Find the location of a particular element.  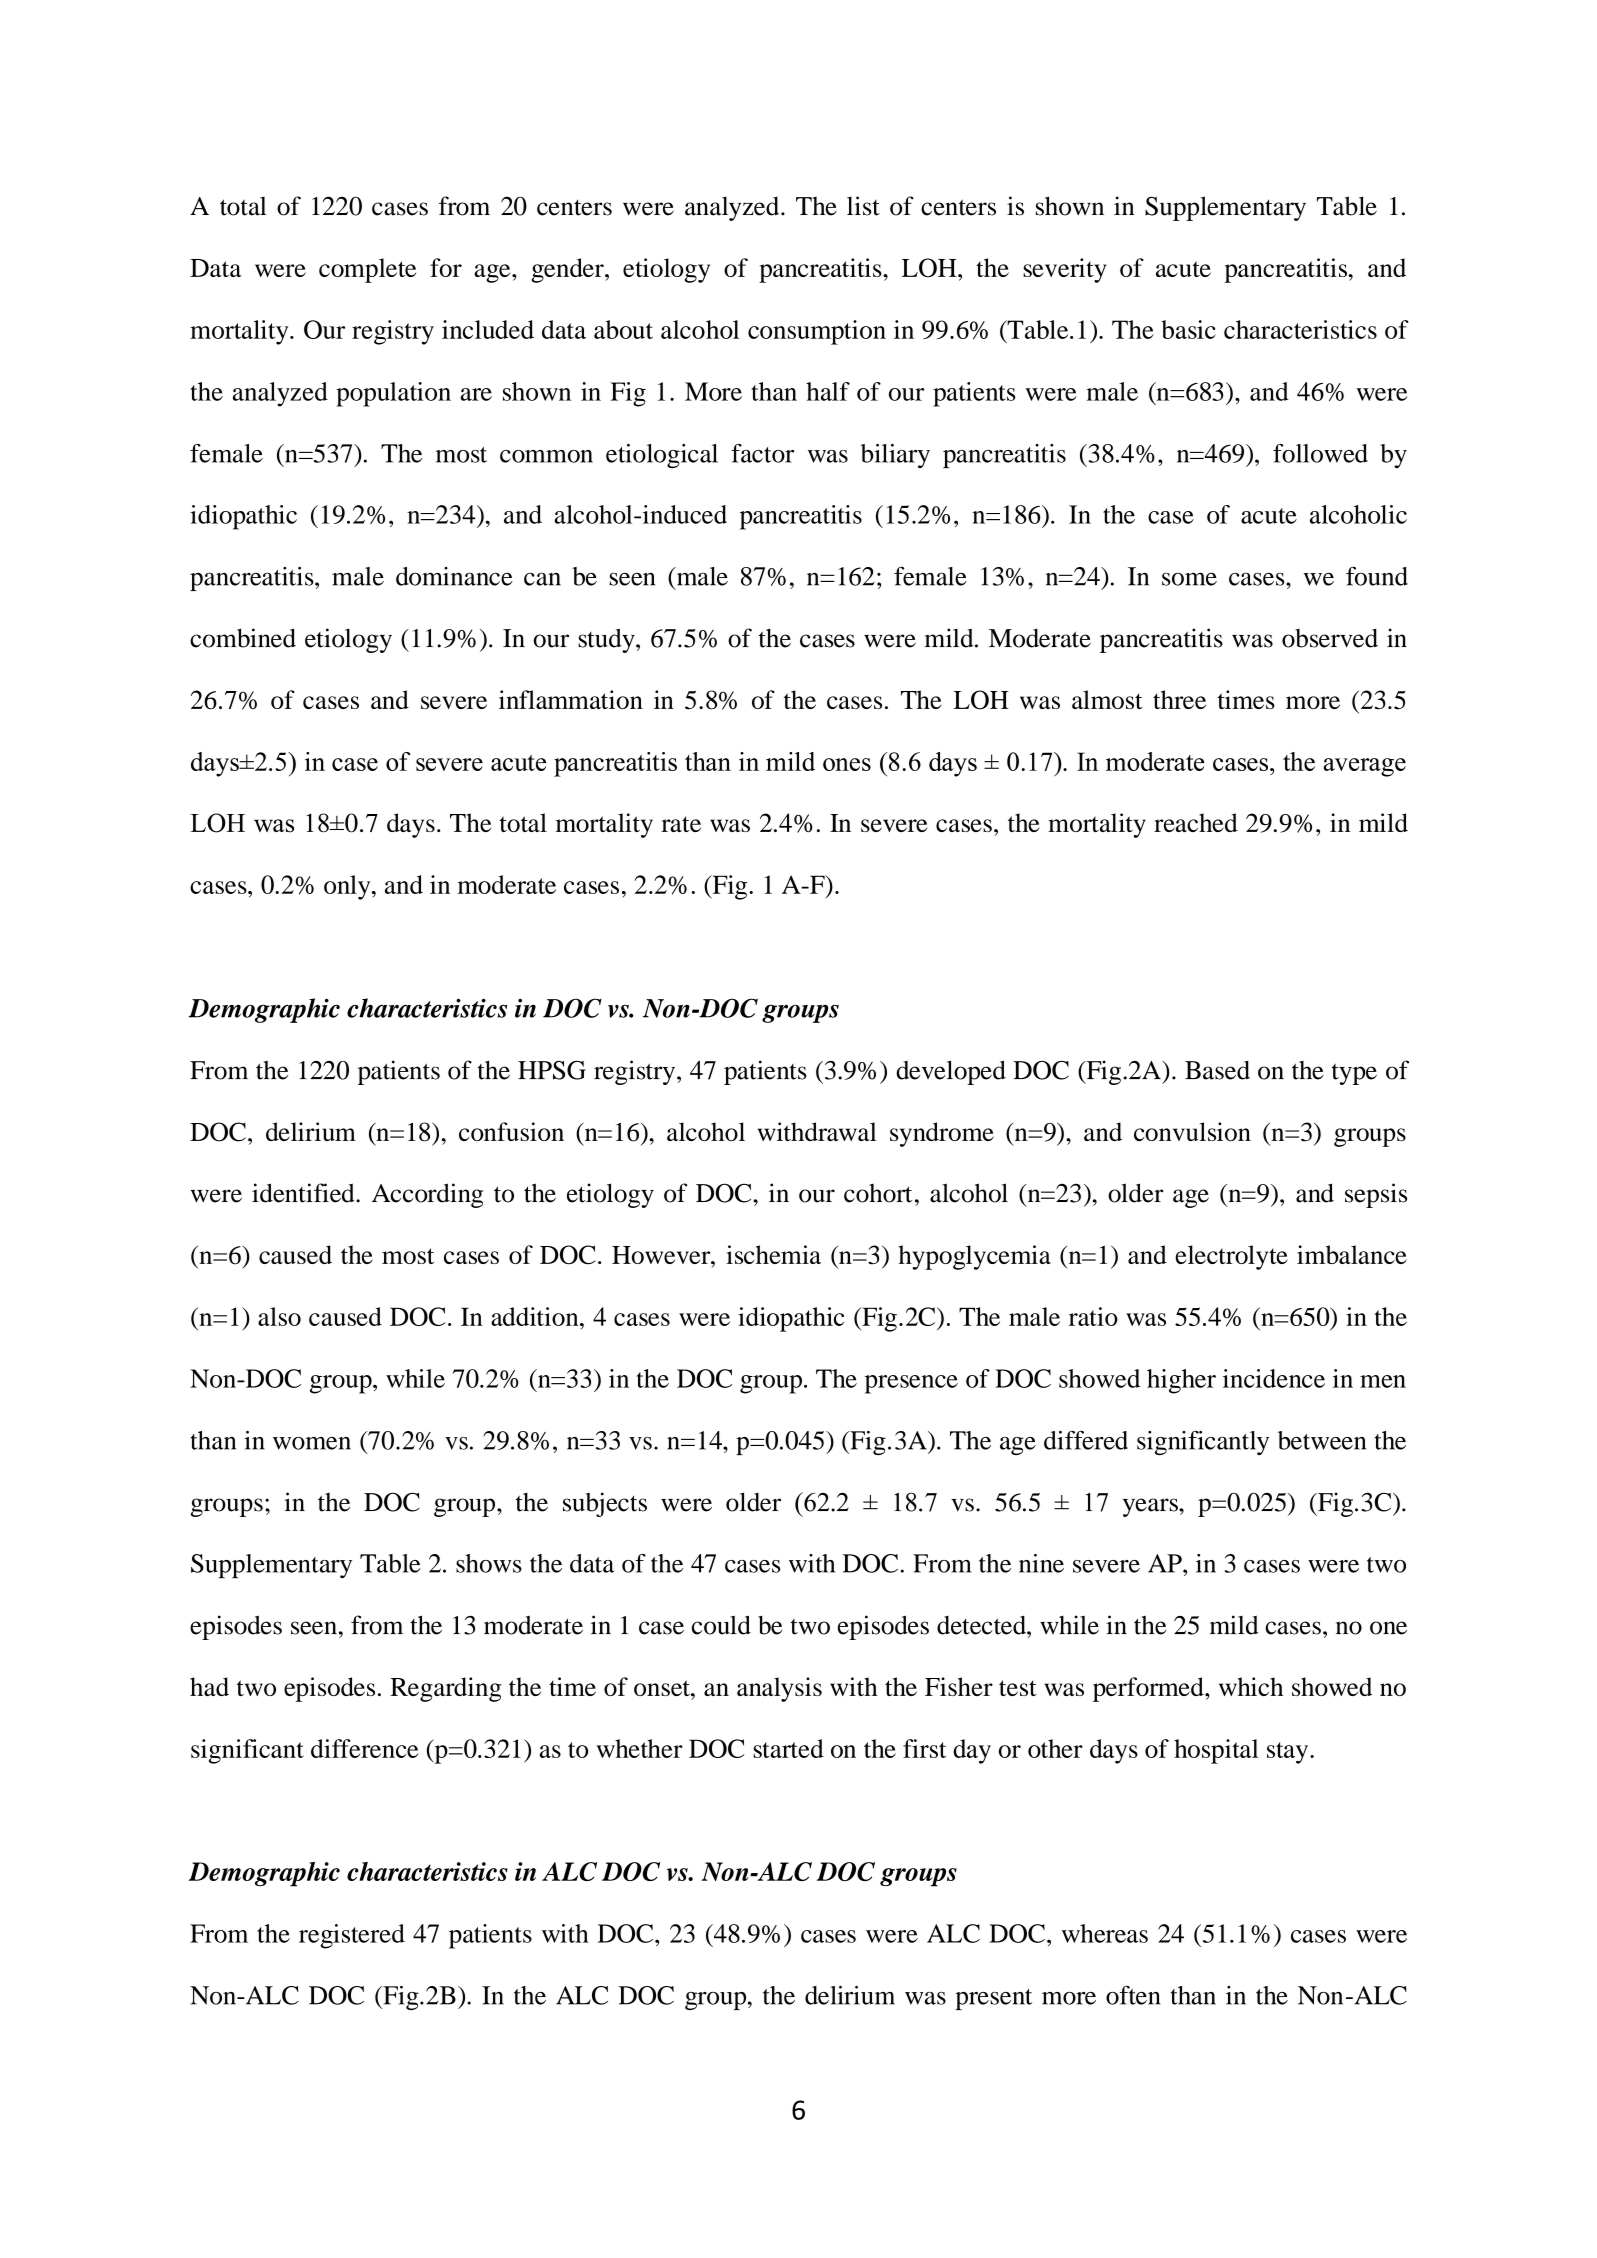

Based is located at coordinates (1217, 1070).
